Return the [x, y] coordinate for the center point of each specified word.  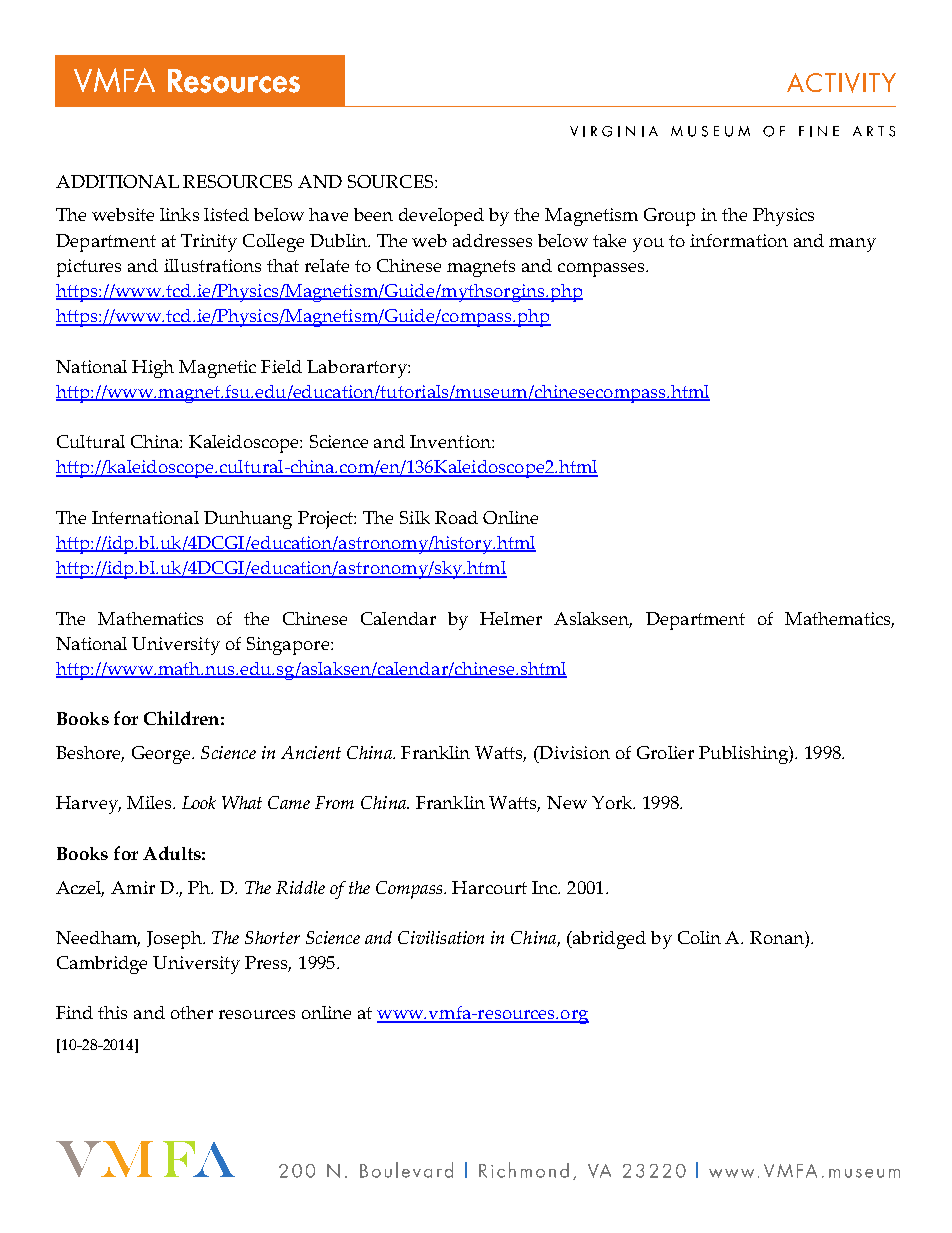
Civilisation [441, 937]
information [739, 240]
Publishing [744, 755]
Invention [451, 441]
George [162, 755]
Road [456, 517]
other [192, 1012]
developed [441, 217]
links [179, 214]
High [153, 369]
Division [573, 752]
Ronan [778, 937]
